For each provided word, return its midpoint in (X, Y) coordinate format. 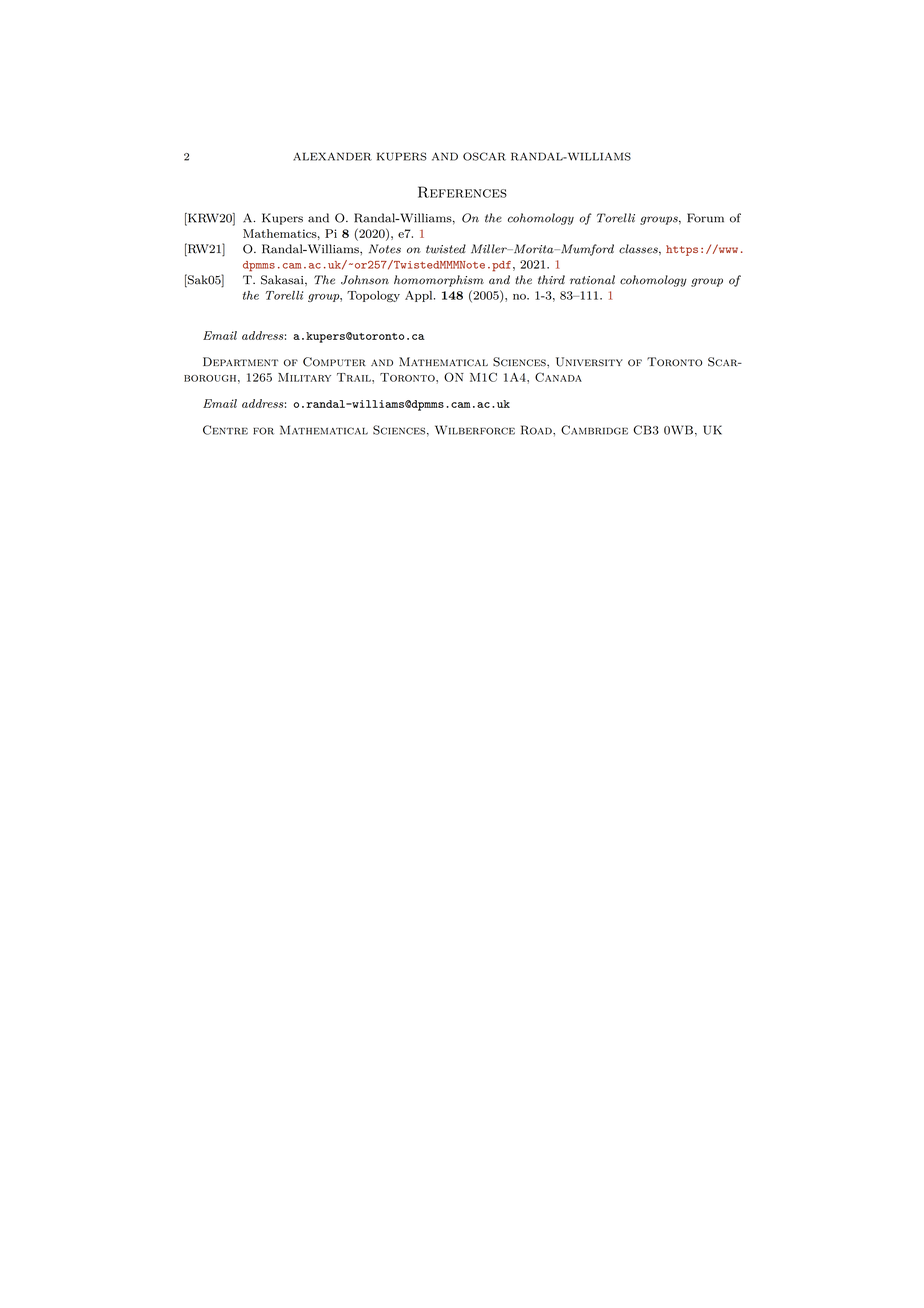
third (551, 280)
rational (592, 280)
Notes (385, 249)
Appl (420, 296)
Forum (705, 218)
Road (537, 430)
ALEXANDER (332, 156)
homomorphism (439, 281)
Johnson (365, 280)
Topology (373, 296)
